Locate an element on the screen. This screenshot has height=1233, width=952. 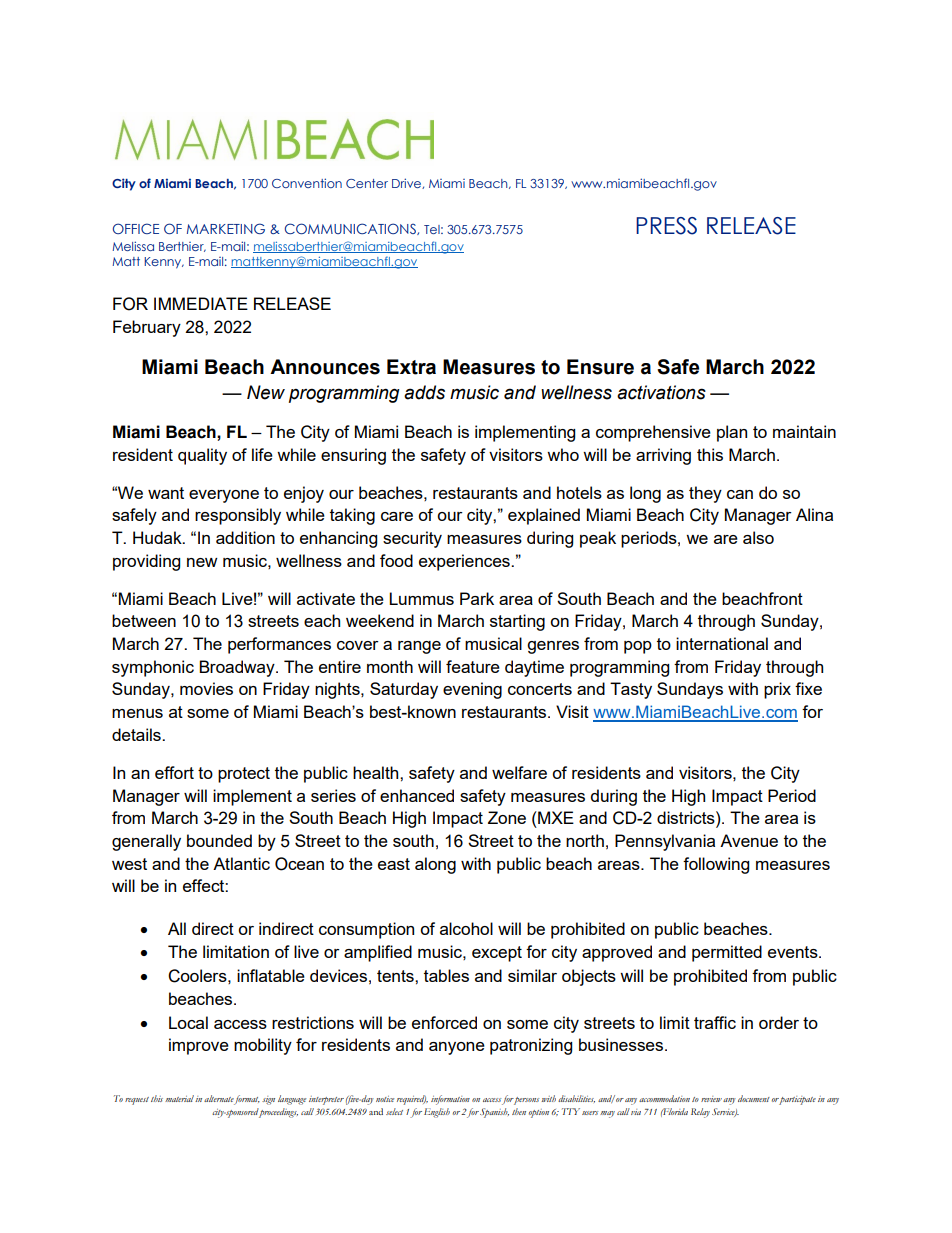
PRESS is located at coordinates (666, 226).
